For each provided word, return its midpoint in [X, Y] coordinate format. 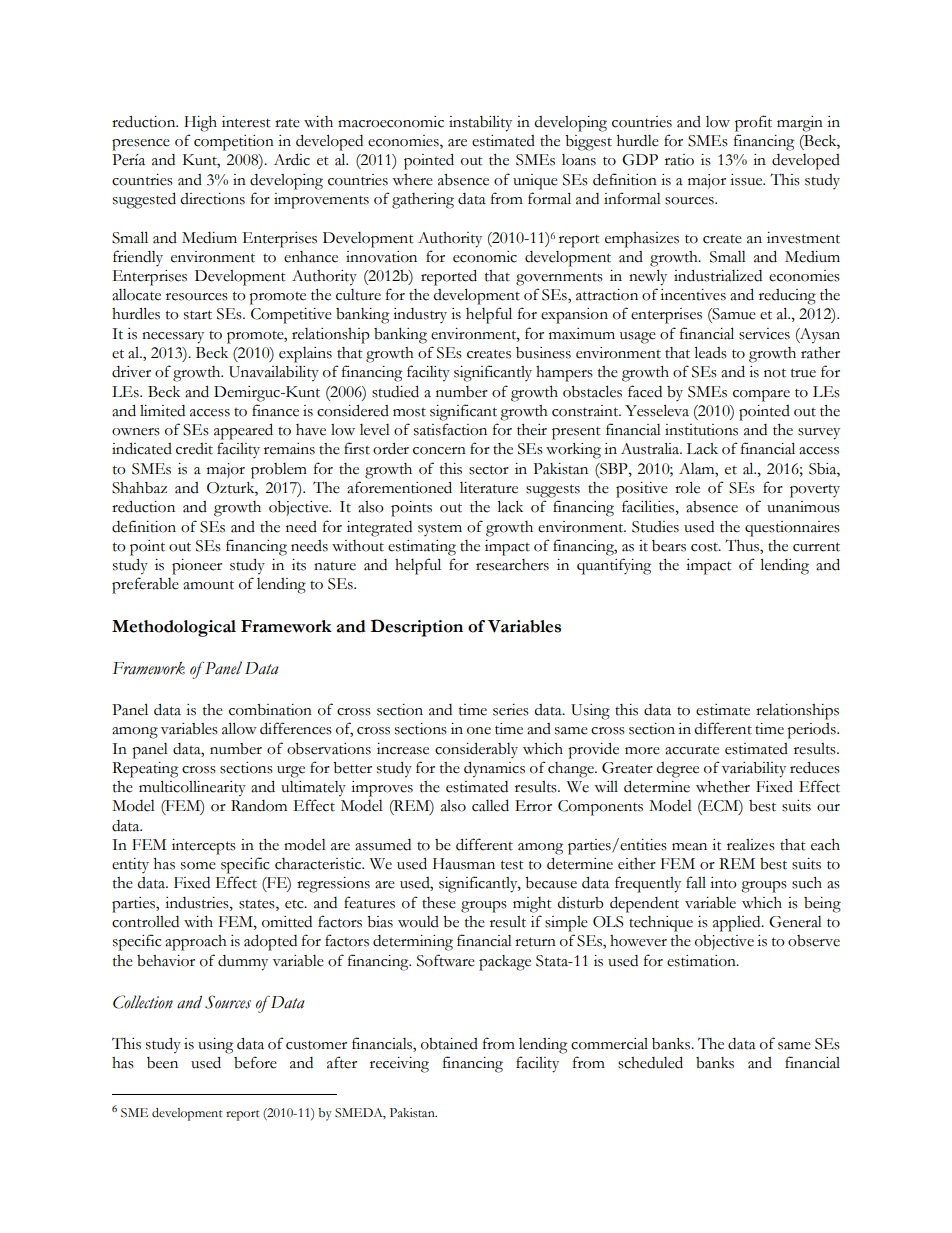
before [255, 1062]
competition [234, 143]
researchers [512, 565]
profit [753, 123]
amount [208, 585]
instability [480, 123]
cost [705, 547]
